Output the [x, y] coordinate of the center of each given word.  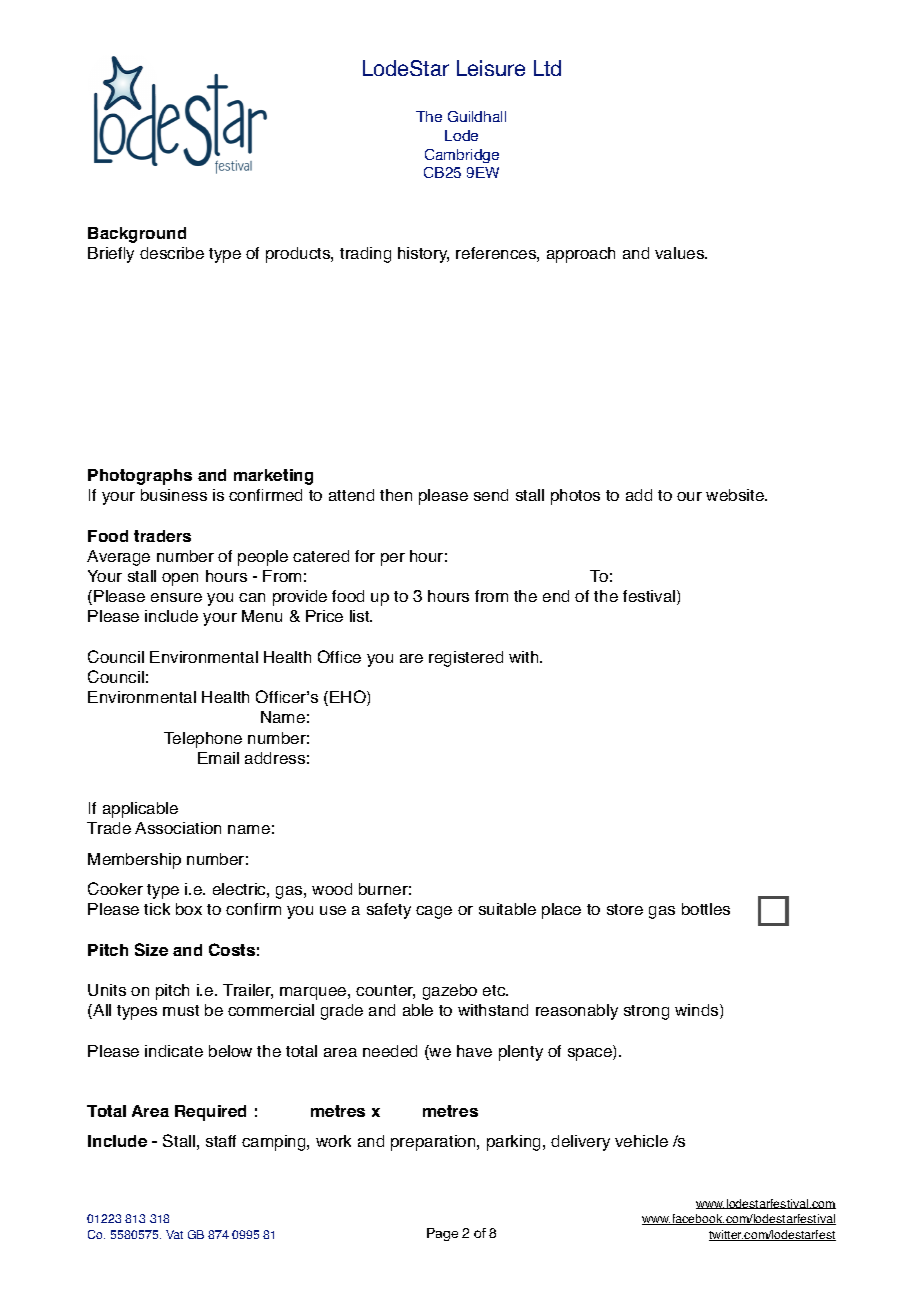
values [680, 253]
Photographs [140, 477]
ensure [176, 597]
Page [442, 1234]
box [189, 909]
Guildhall [477, 116]
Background [137, 235]
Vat [174, 1234]
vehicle [641, 1141]
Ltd [547, 68]
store [625, 909]
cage [434, 912]
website [736, 495]
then [396, 495]
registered [466, 659]
